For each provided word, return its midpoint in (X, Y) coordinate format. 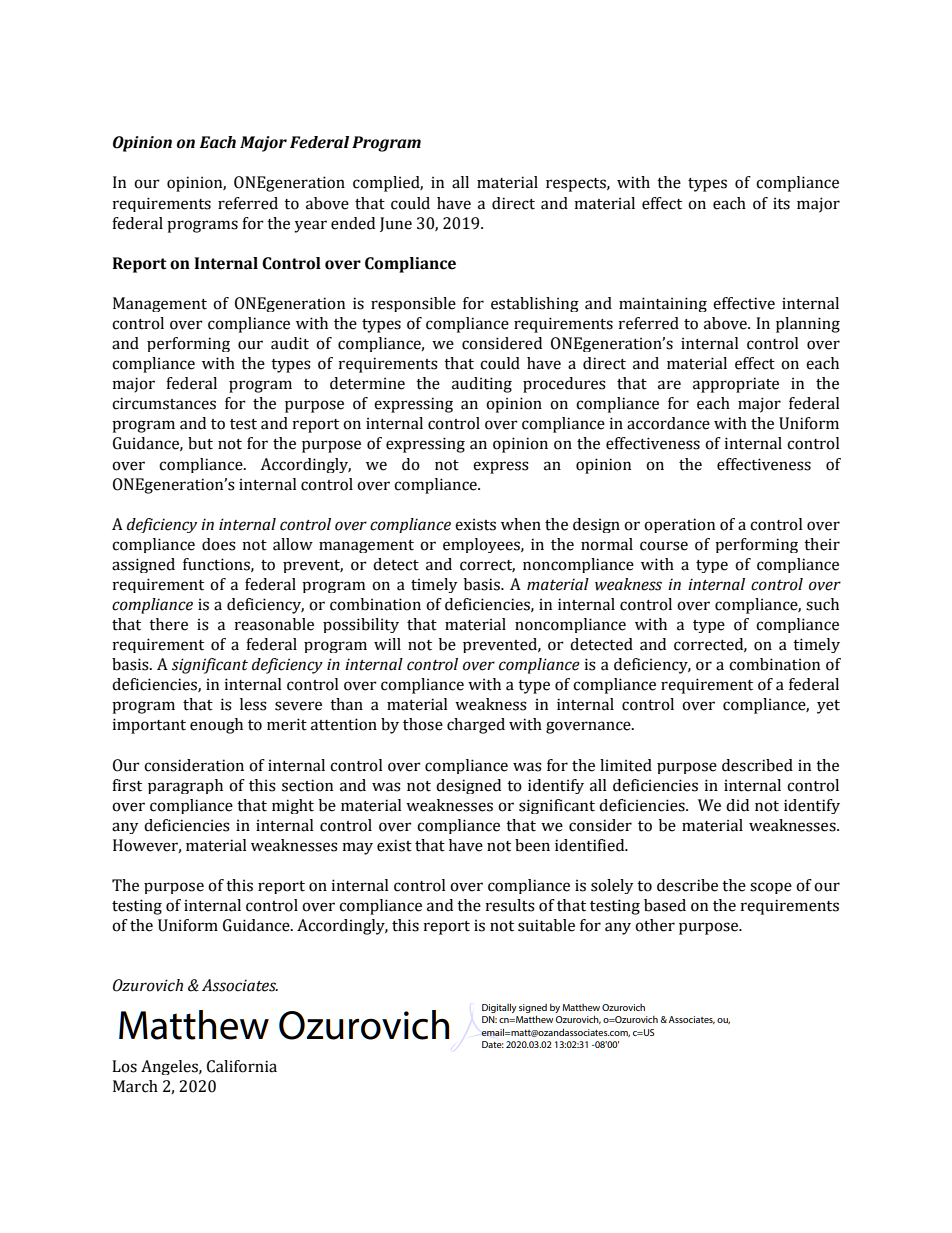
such (822, 604)
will (387, 644)
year (310, 226)
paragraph (185, 786)
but (200, 443)
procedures (564, 385)
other (655, 925)
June (396, 224)
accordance (668, 423)
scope (771, 888)
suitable (546, 925)
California (242, 1066)
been (532, 845)
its (781, 203)
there (168, 624)
